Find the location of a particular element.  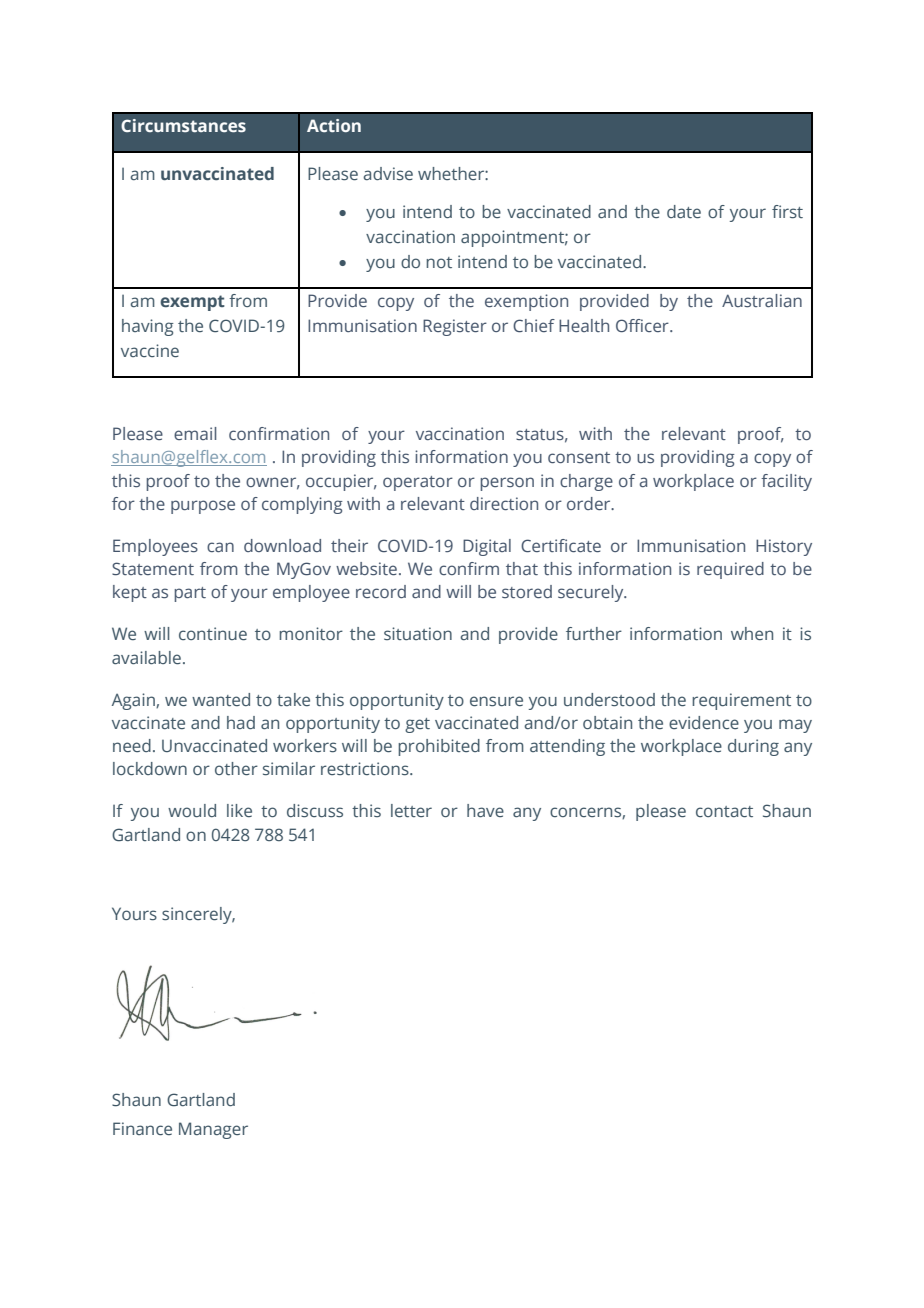

person is located at coordinates (507, 484).
